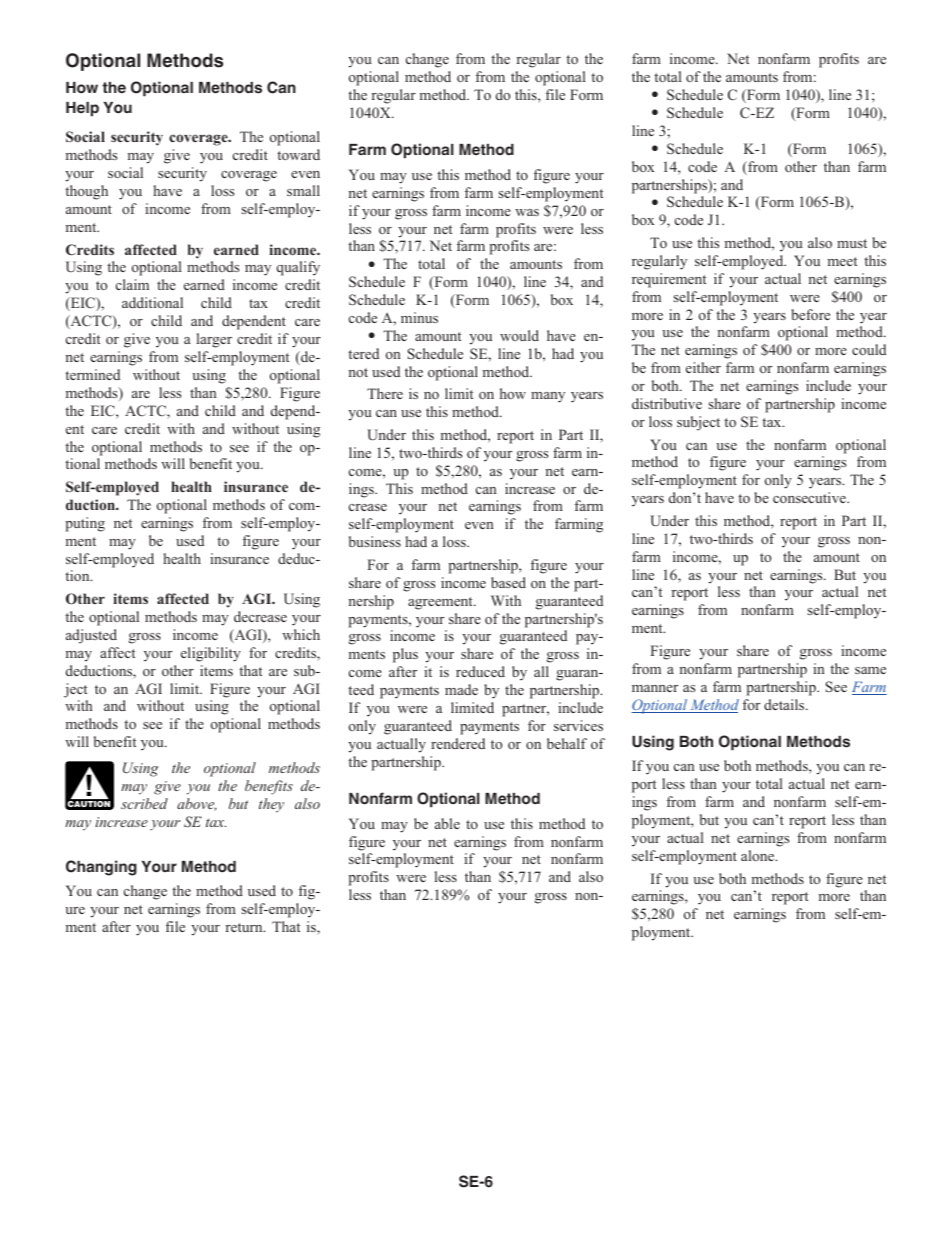 This screenshot has height=1233, width=952. What do you see at coordinates (842, 261) in the screenshot?
I see `meet` at bounding box center [842, 261].
